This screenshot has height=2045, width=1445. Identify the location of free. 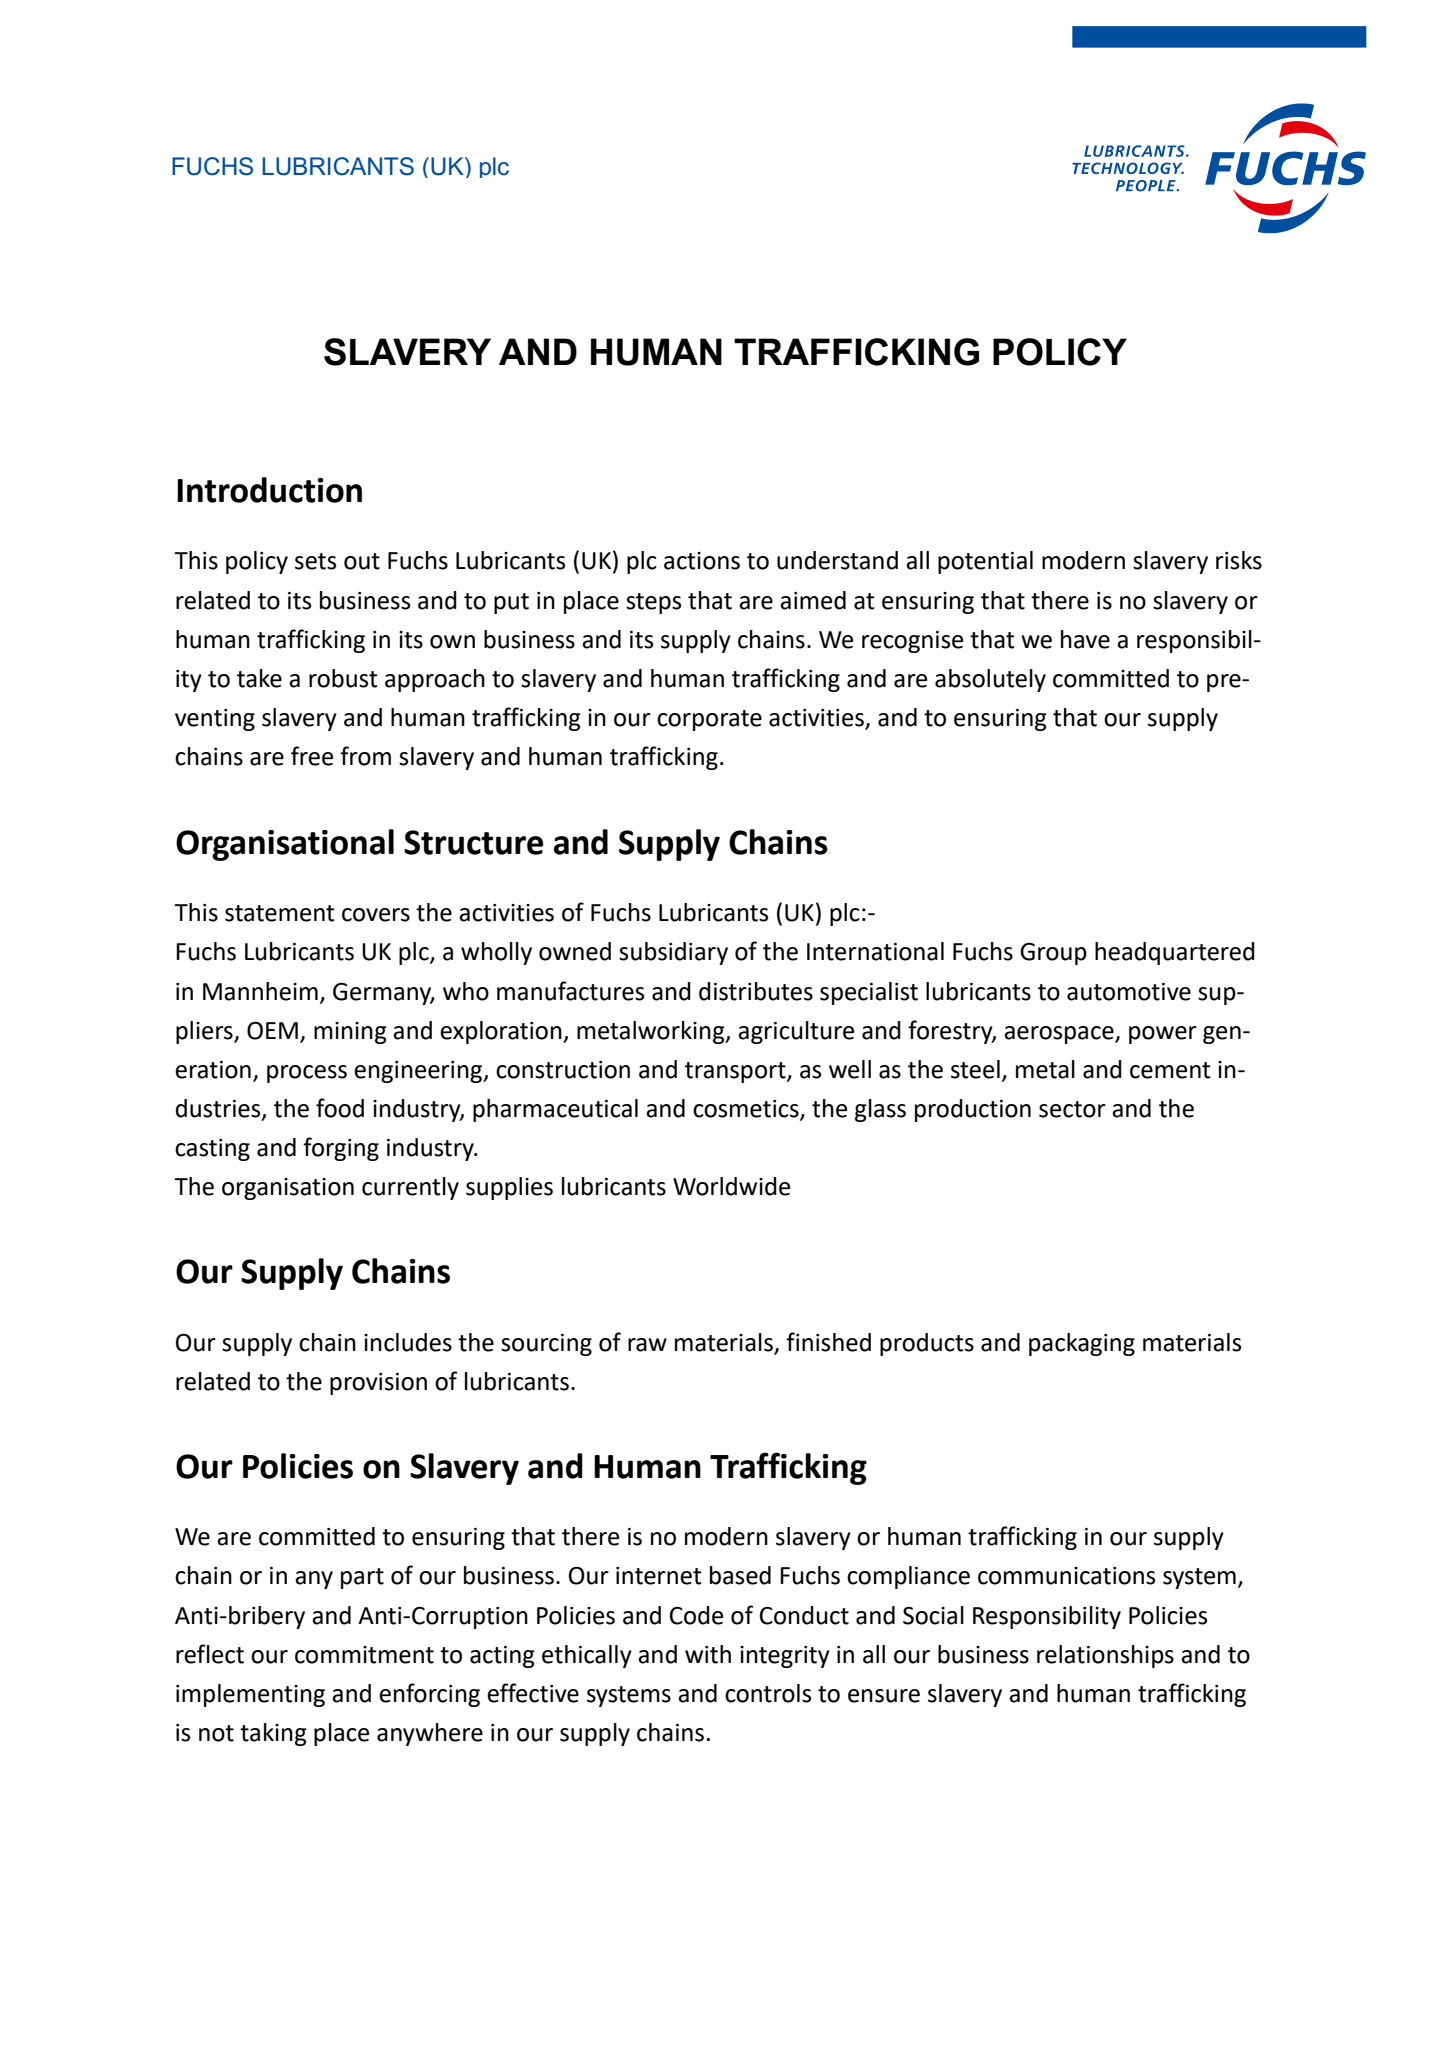
(312, 756).
